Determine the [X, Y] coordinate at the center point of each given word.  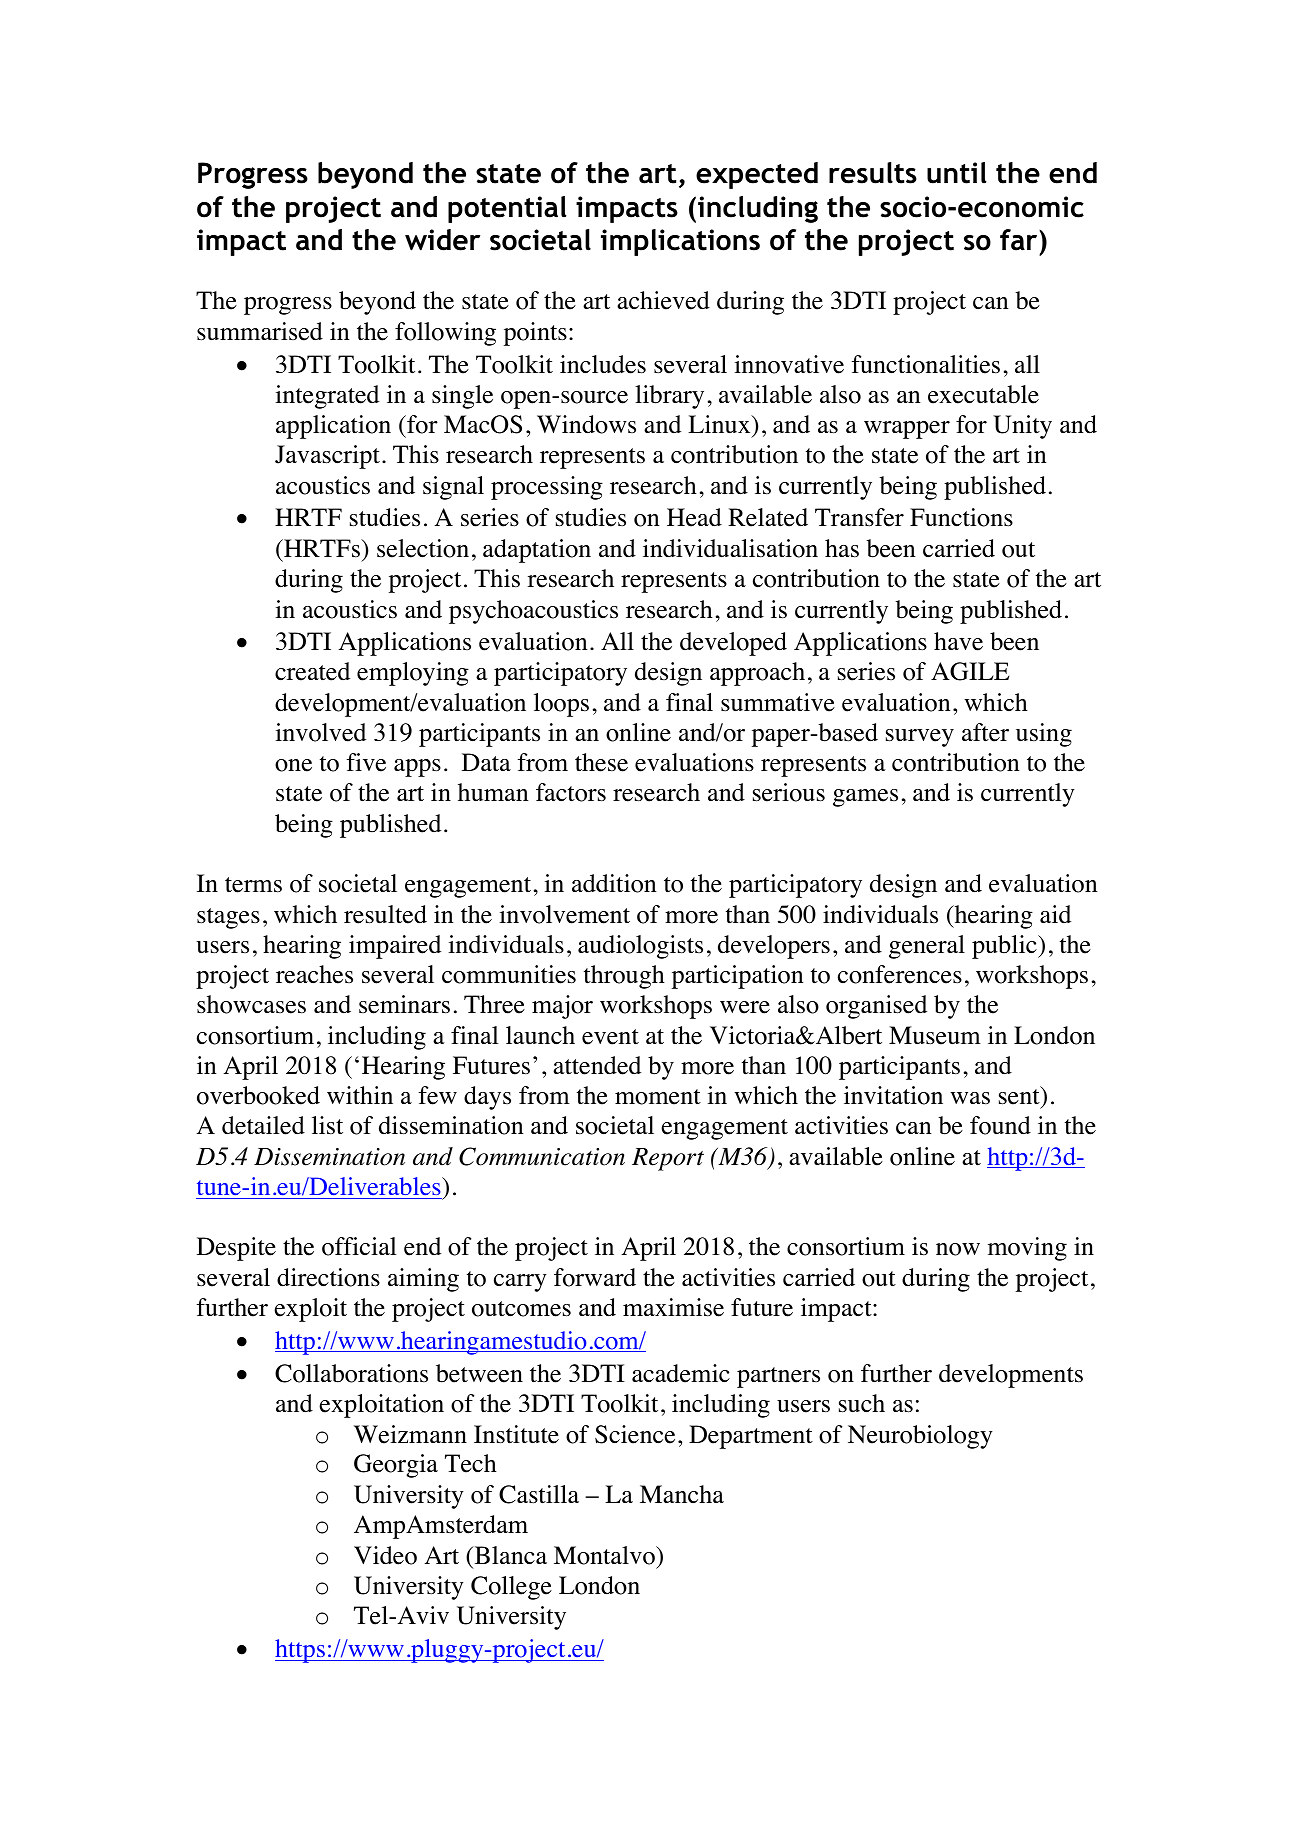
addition [614, 883]
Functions [961, 517]
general [927, 947]
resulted [385, 914]
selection [423, 548]
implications [680, 242]
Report [668, 1159]
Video [385, 1555]
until [957, 173]
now [958, 1249]
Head [694, 517]
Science [635, 1434]
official [359, 1246]
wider [442, 240]
